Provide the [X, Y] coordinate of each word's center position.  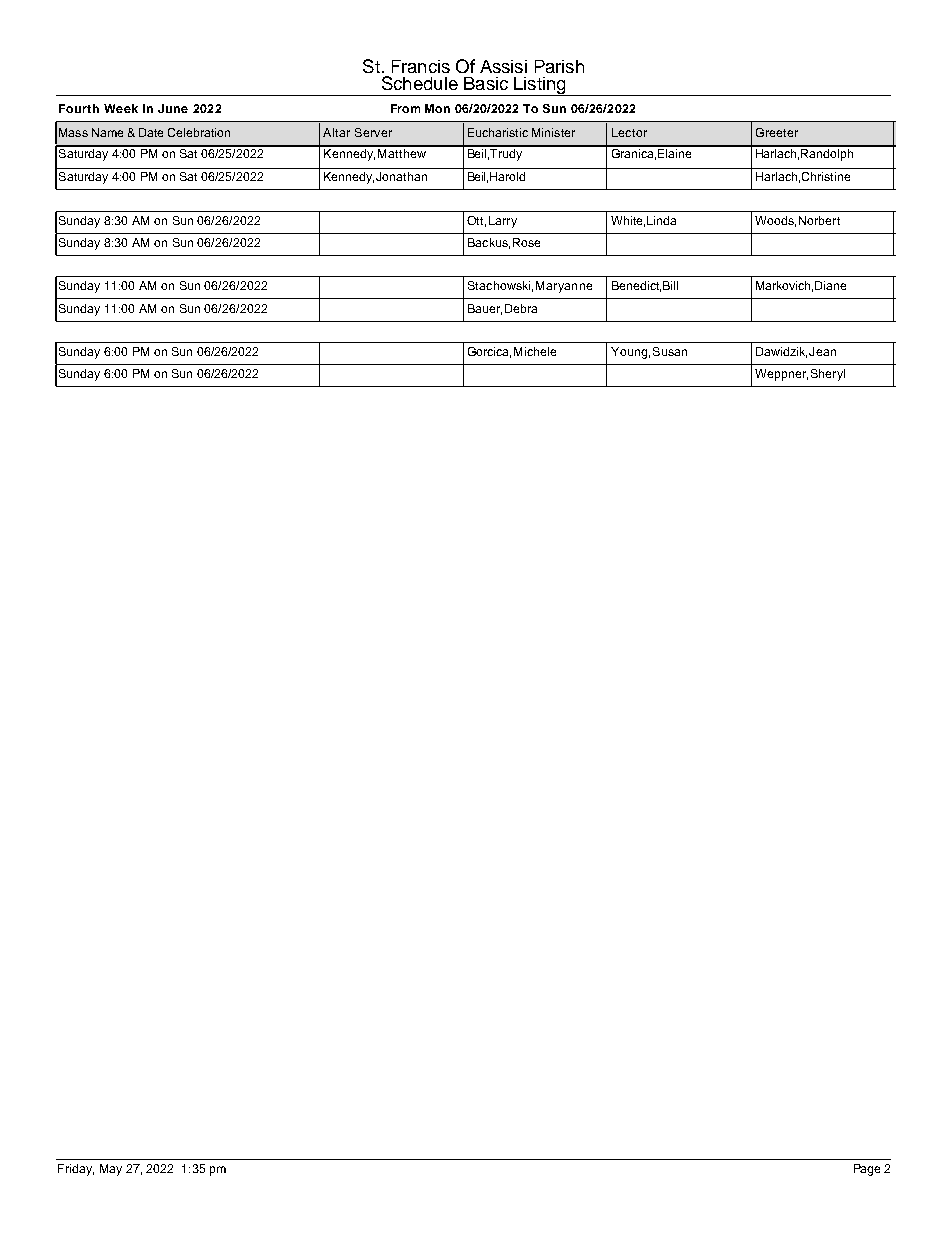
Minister [553, 132]
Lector [629, 132]
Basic [486, 83]
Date [151, 132]
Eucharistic [498, 132]
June [173, 108]
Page [867, 1170]
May [111, 1170]
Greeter [777, 132]
